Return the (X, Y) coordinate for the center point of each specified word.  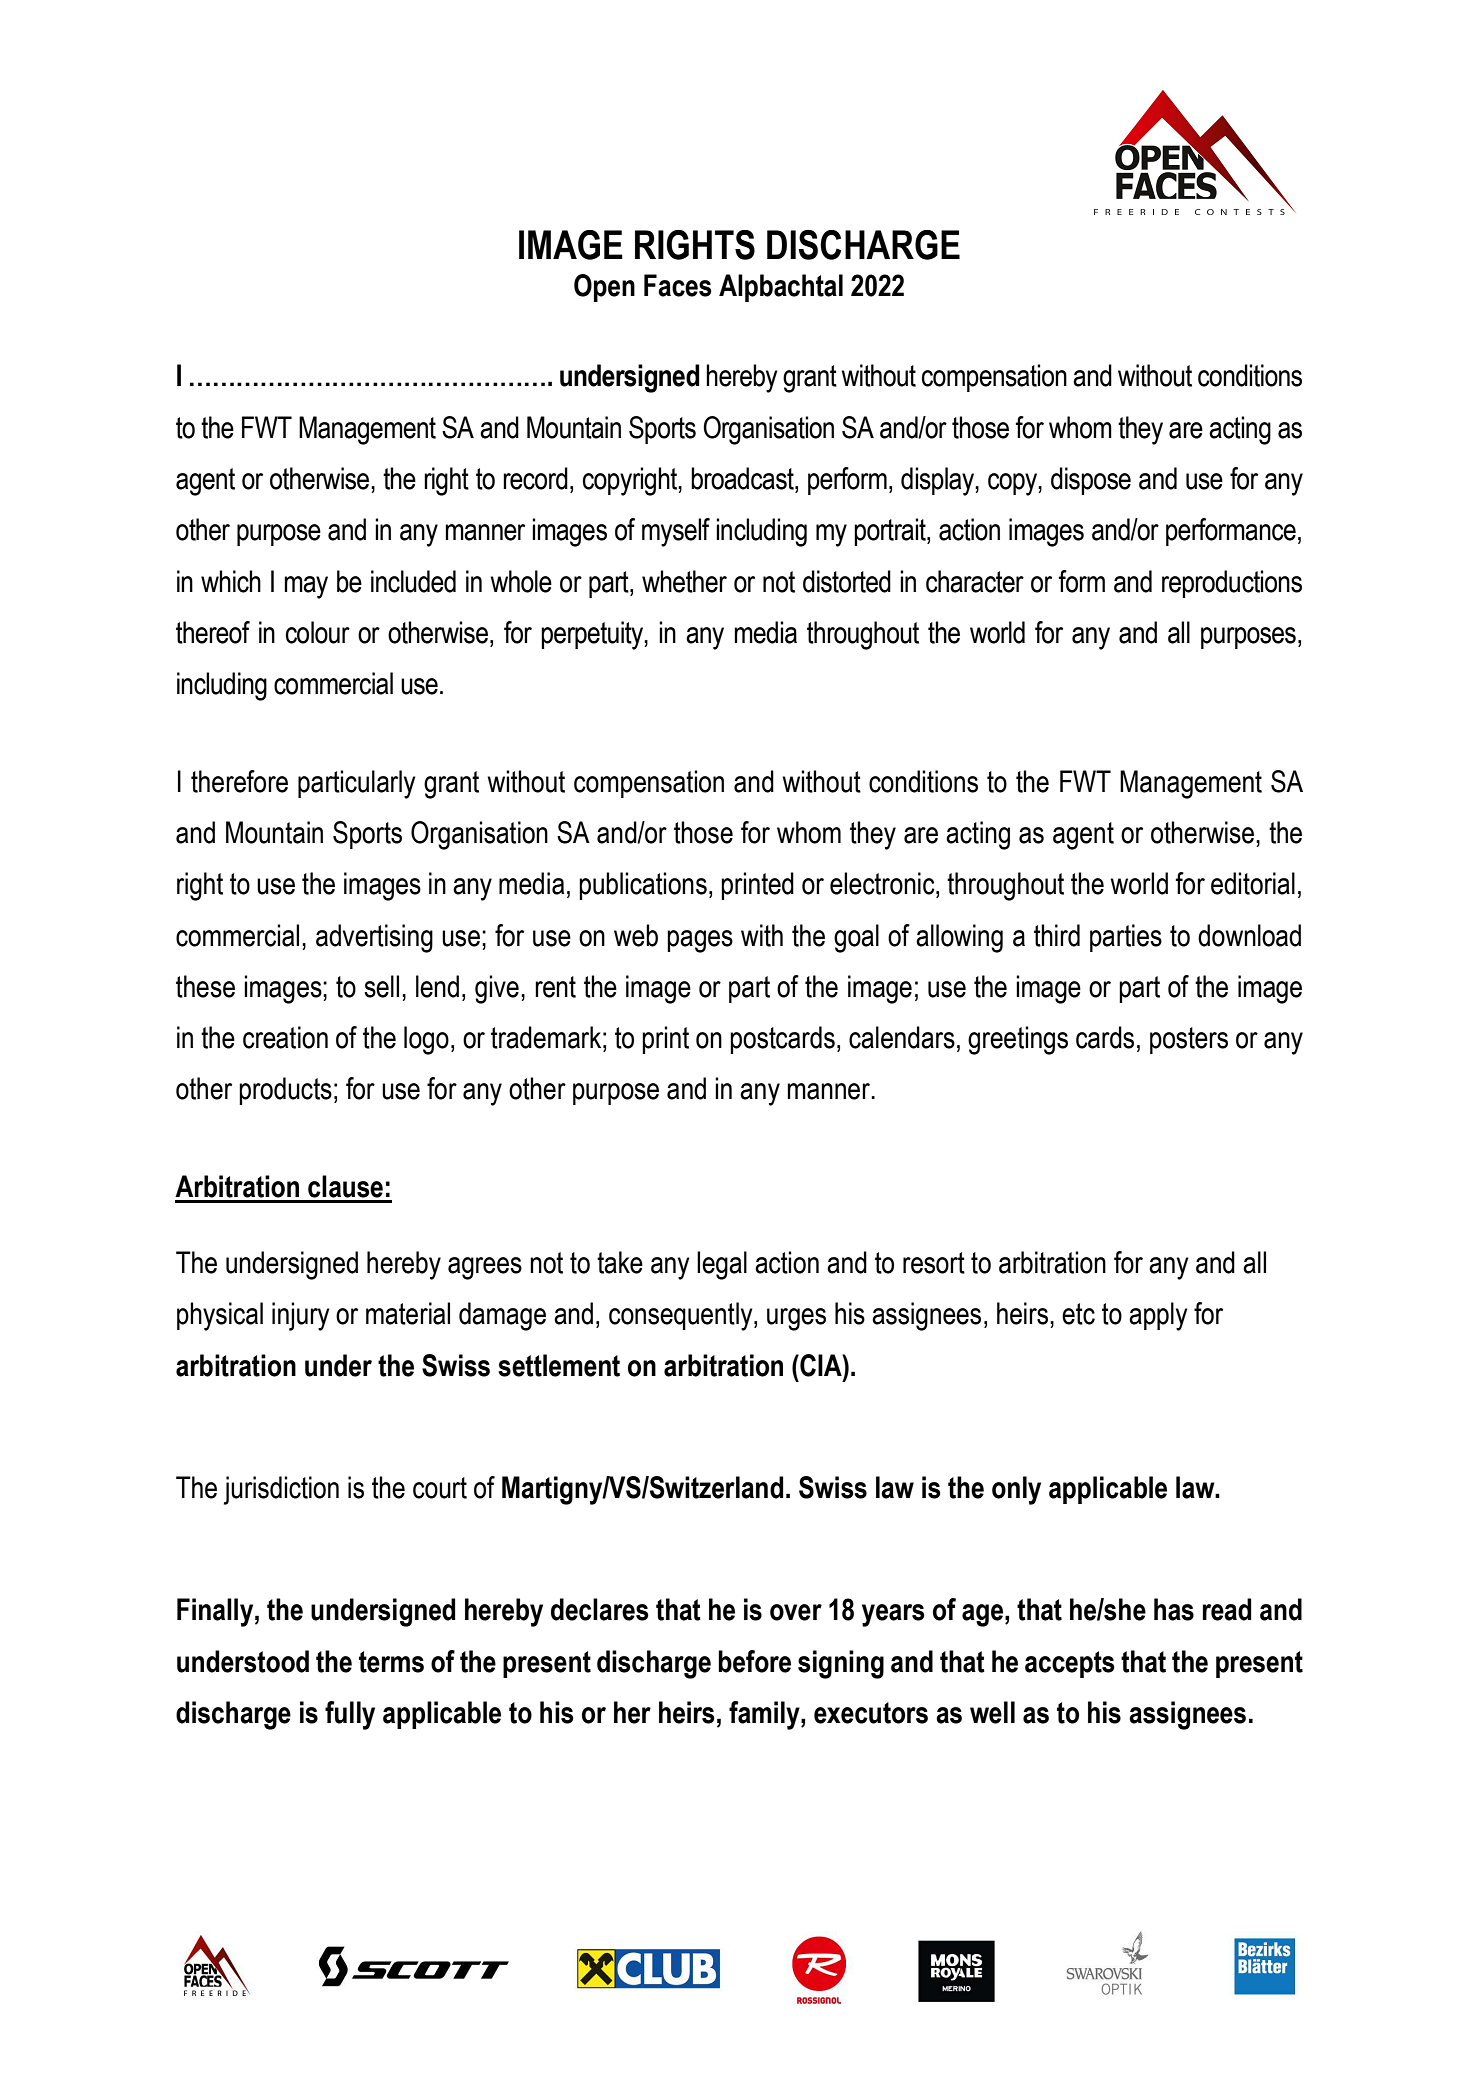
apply (1158, 1316)
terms (391, 1662)
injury (301, 1316)
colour (318, 632)
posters (1189, 1040)
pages (700, 941)
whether (684, 581)
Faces (678, 285)
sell (381, 986)
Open (604, 288)
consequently (682, 1316)
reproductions (1232, 584)
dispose (1091, 481)
